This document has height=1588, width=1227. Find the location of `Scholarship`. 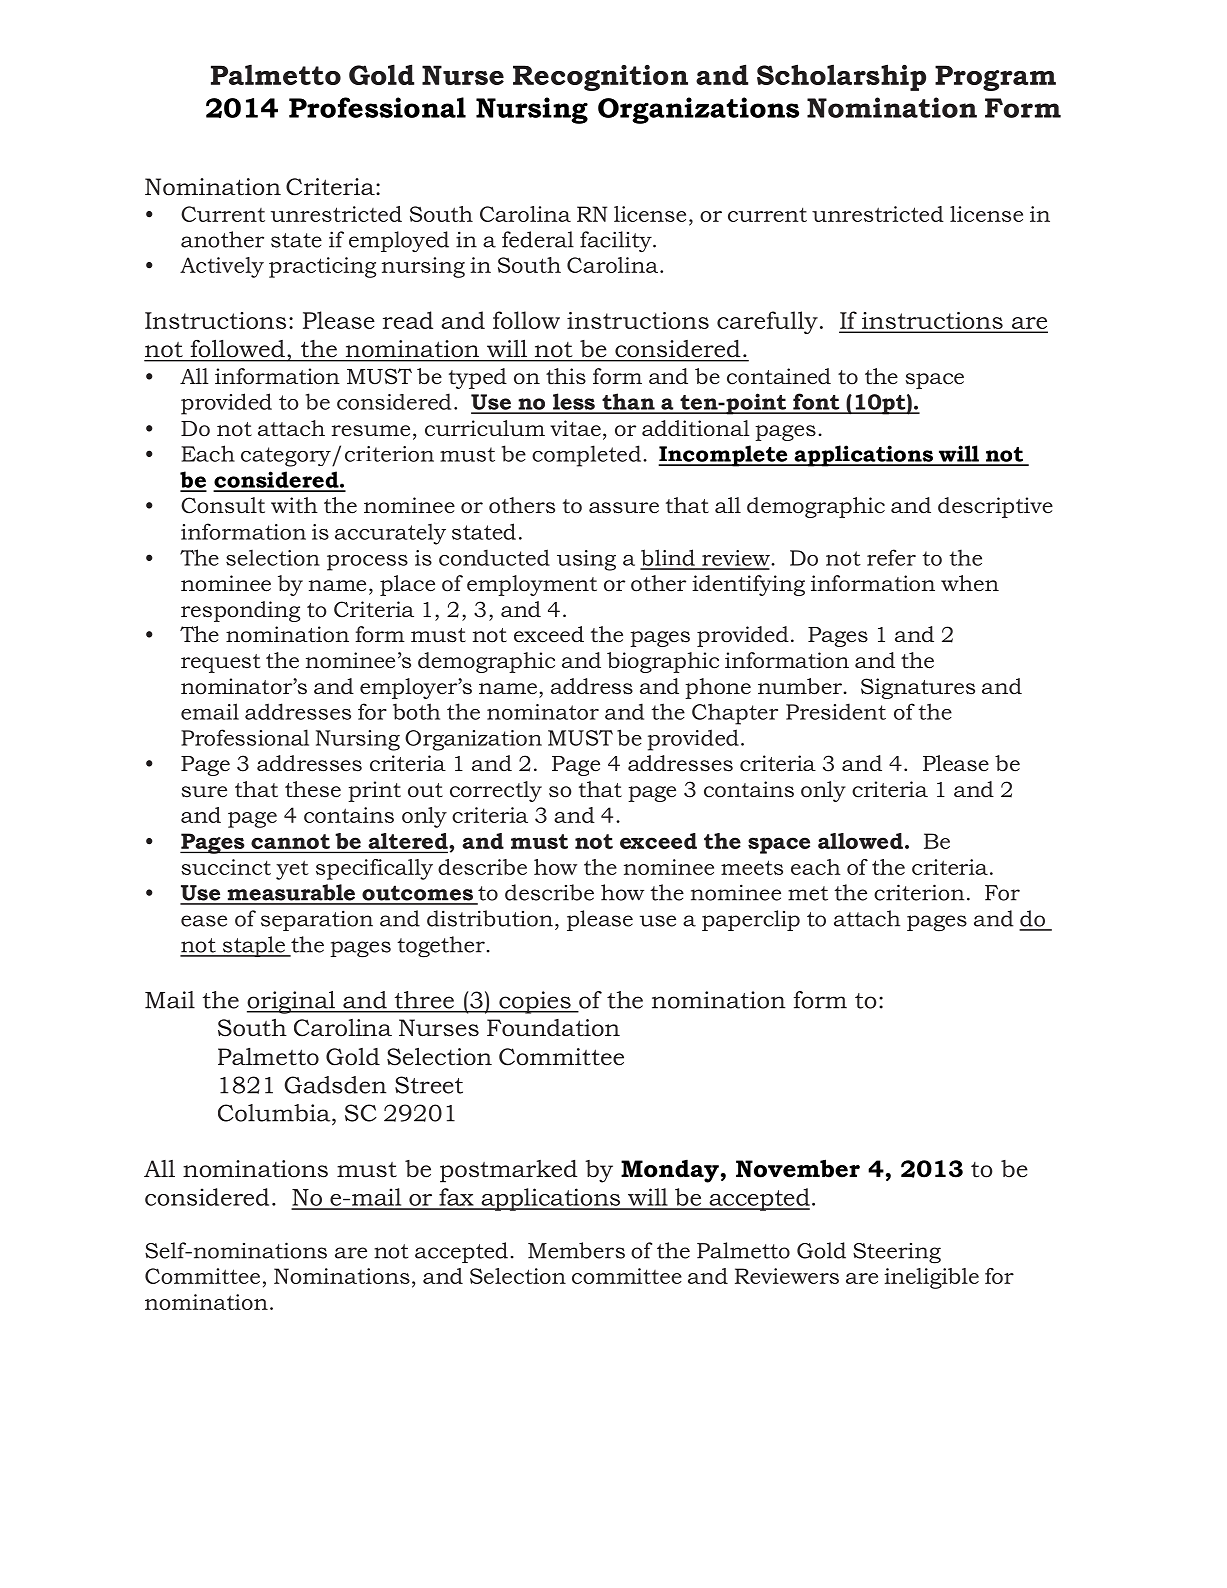

Scholarship is located at coordinates (841, 77).
